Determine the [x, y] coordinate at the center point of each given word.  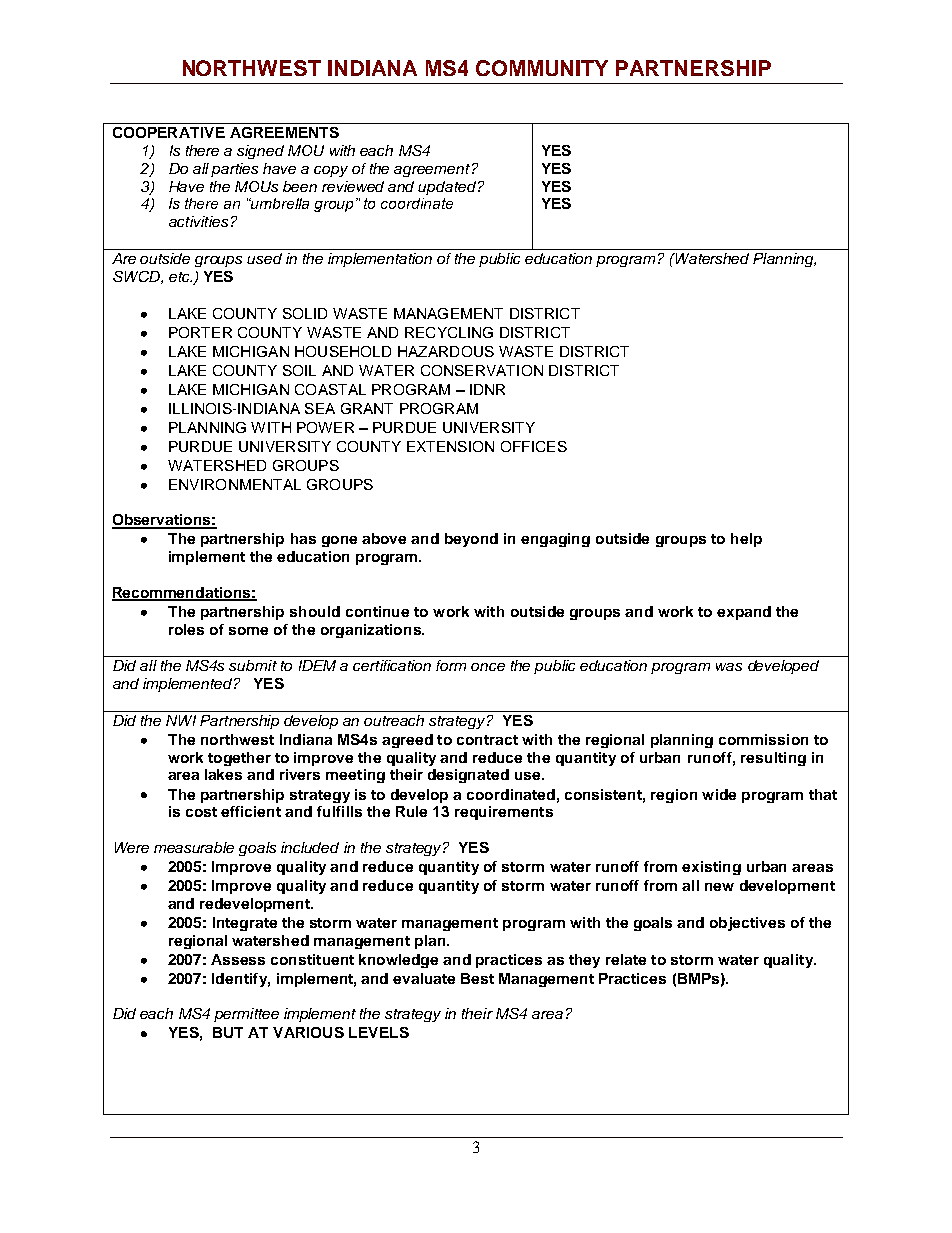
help [746, 540]
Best [477, 978]
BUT [228, 1032]
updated [447, 188]
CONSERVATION [482, 370]
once [488, 667]
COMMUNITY [542, 68]
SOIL [299, 370]
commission [763, 739]
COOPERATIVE [169, 132]
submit [253, 665]
